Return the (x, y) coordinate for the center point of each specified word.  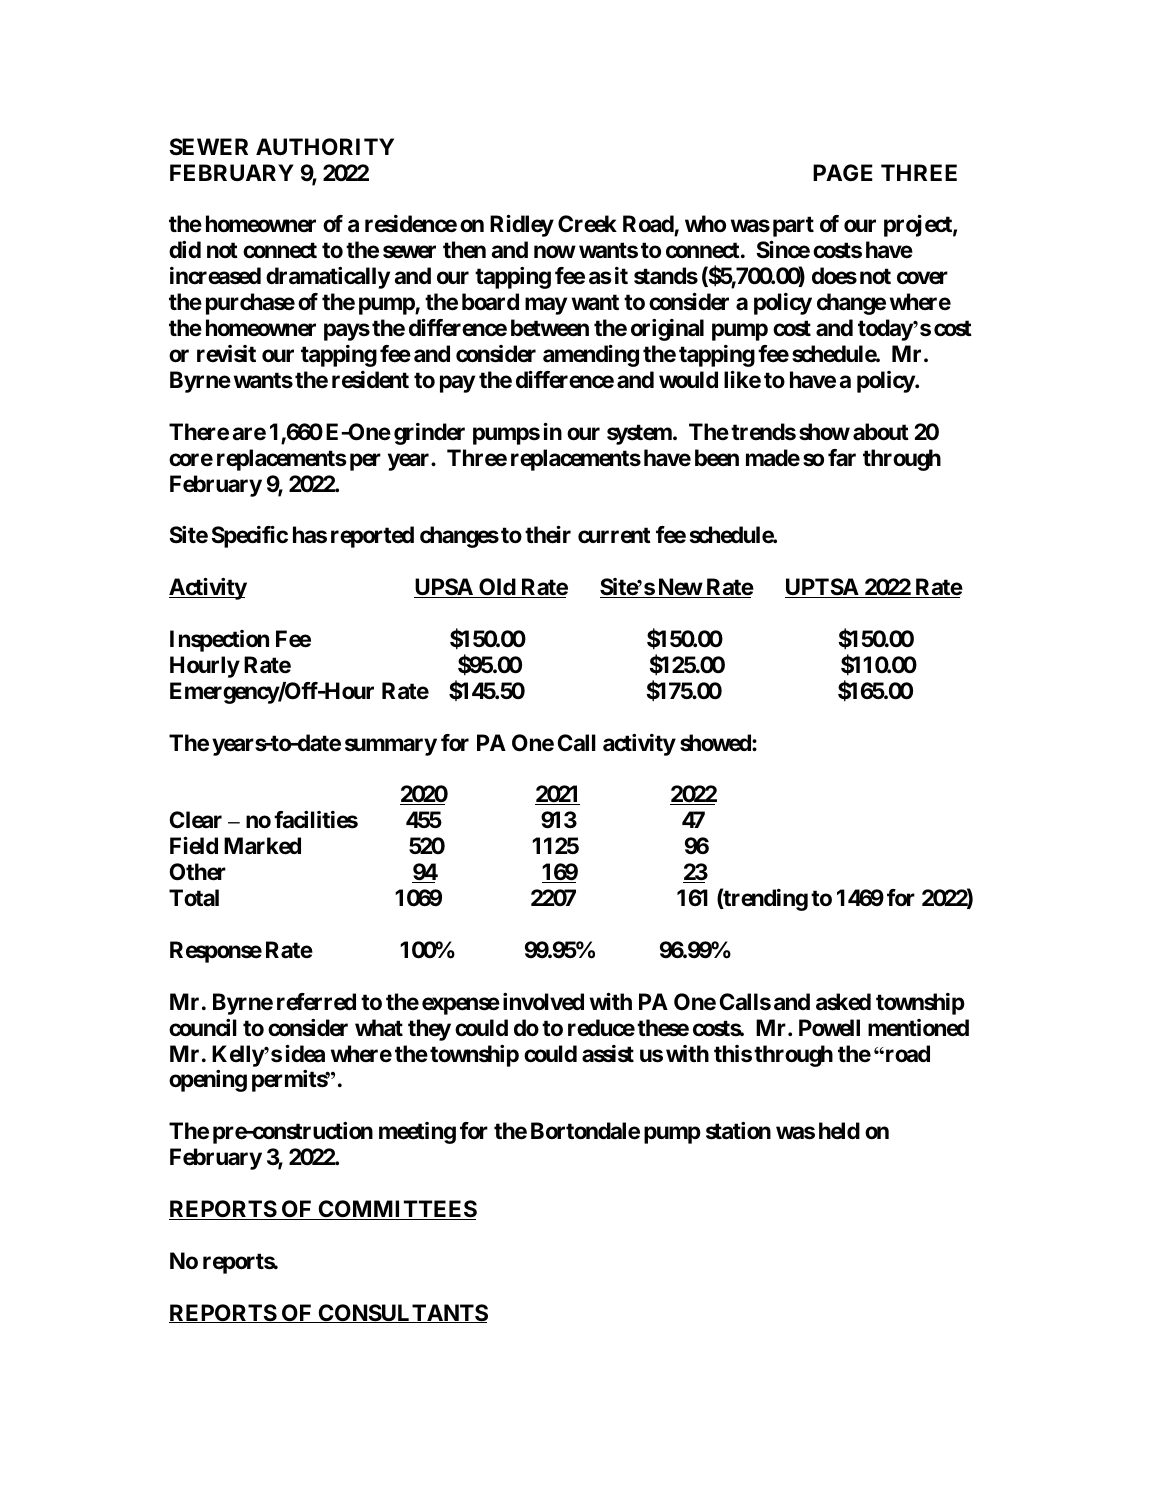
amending (591, 355)
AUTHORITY (325, 147)
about (881, 432)
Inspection (219, 641)
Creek (587, 224)
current (614, 535)
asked (843, 1002)
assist (608, 1054)
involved (543, 1002)
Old (497, 588)
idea (305, 1053)
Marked (262, 846)
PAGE (843, 172)
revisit (226, 354)
